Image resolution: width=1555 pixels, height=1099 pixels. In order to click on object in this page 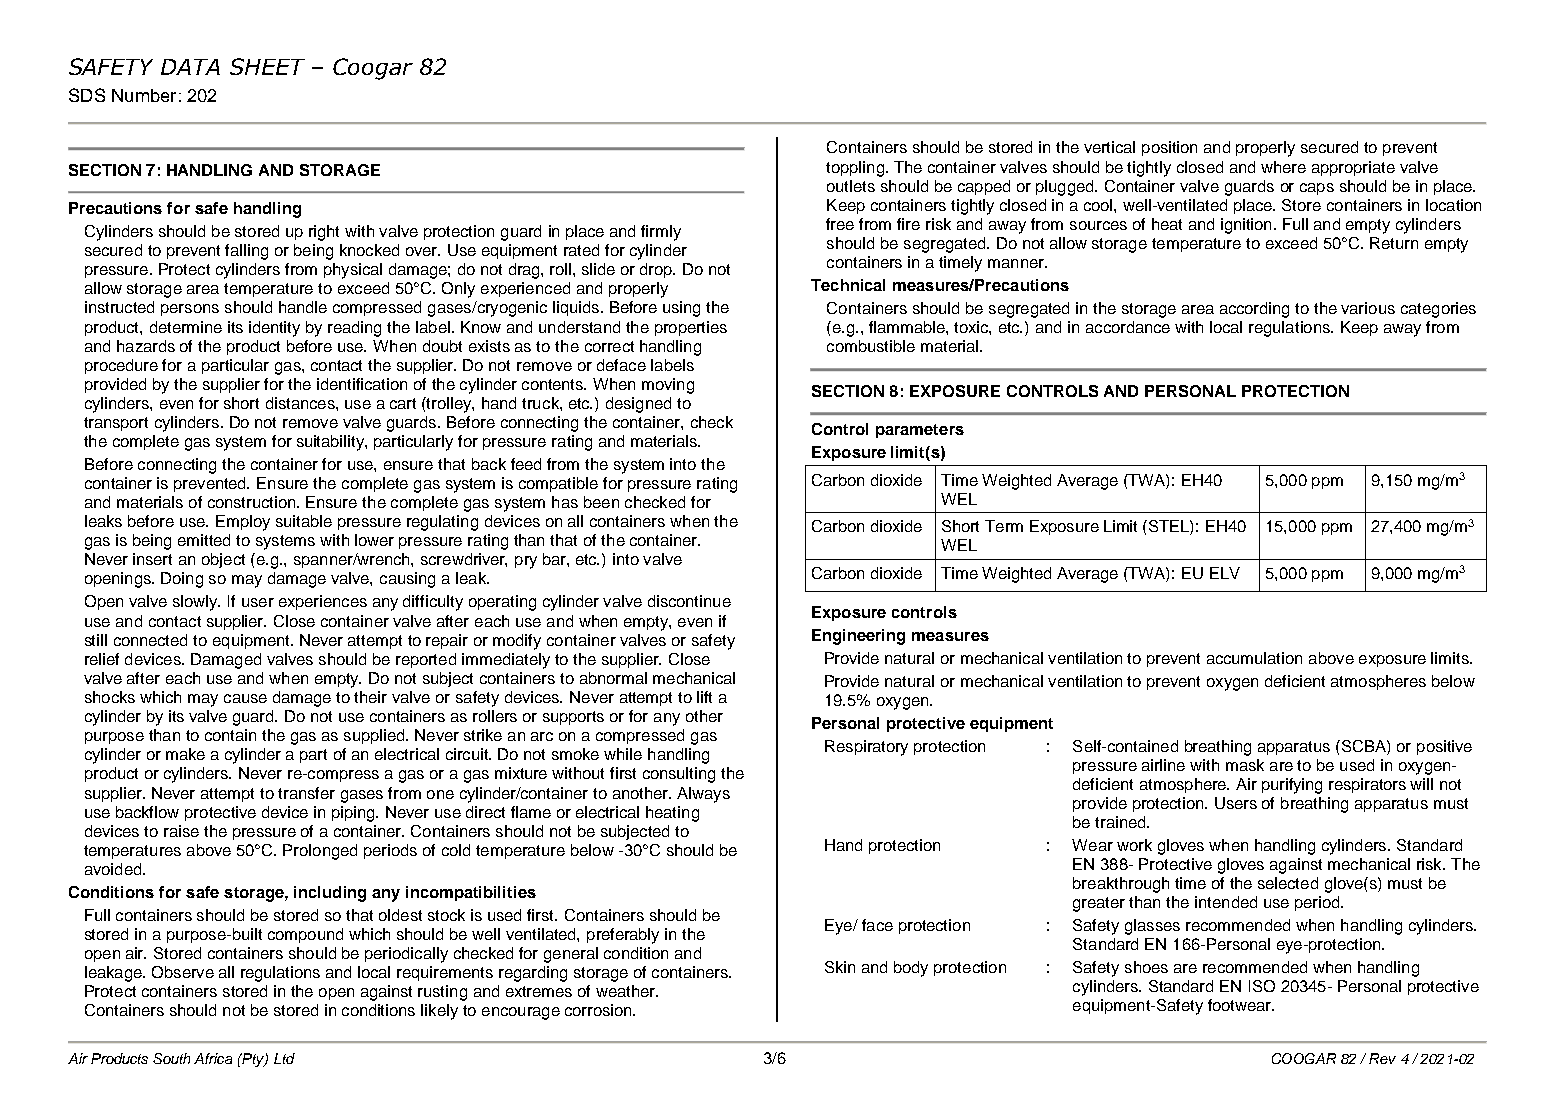, I will do `click(223, 560)`.
